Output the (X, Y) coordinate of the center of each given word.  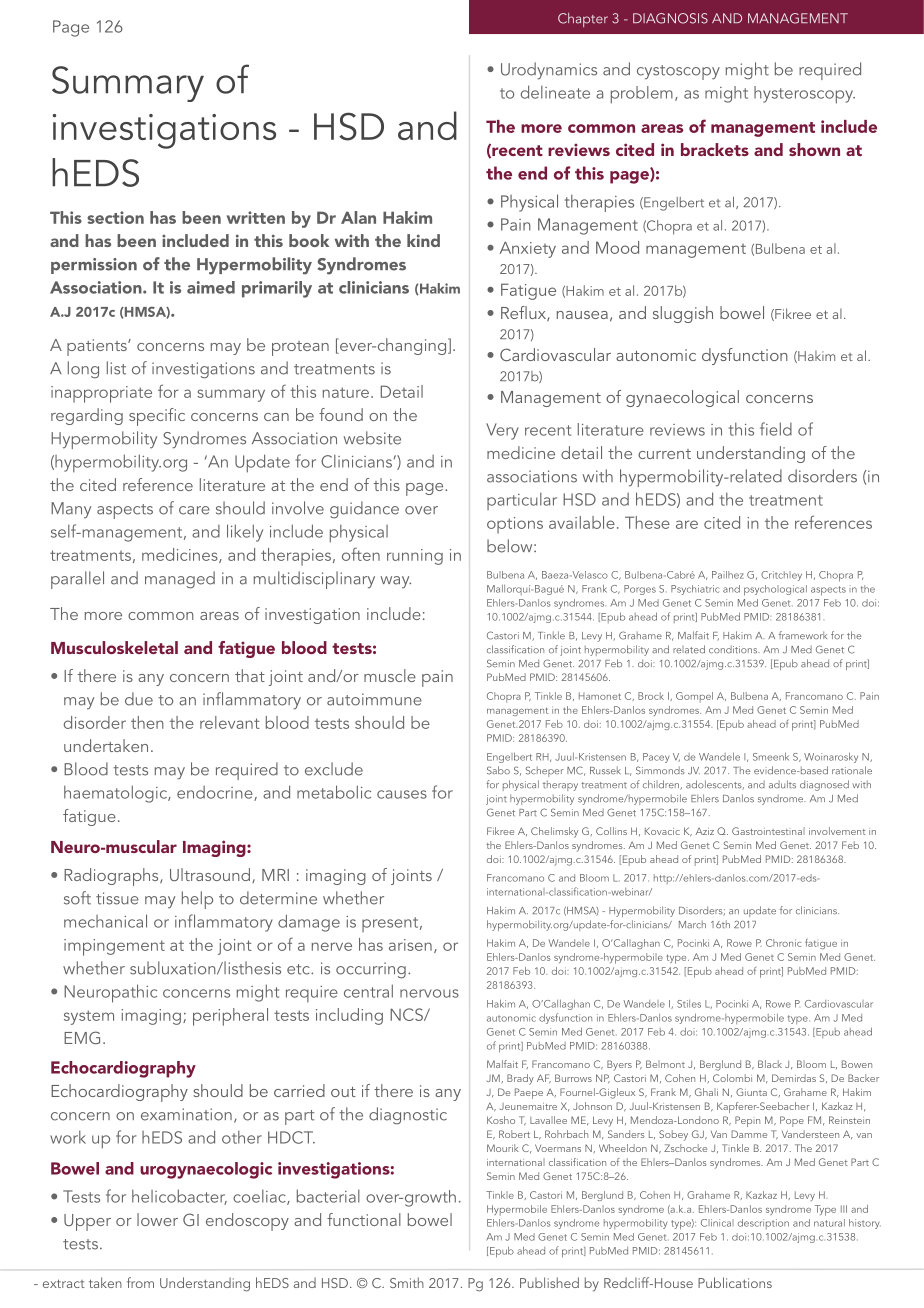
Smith (407, 1282)
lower (157, 1219)
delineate (555, 92)
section (115, 217)
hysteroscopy (804, 95)
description (763, 1224)
